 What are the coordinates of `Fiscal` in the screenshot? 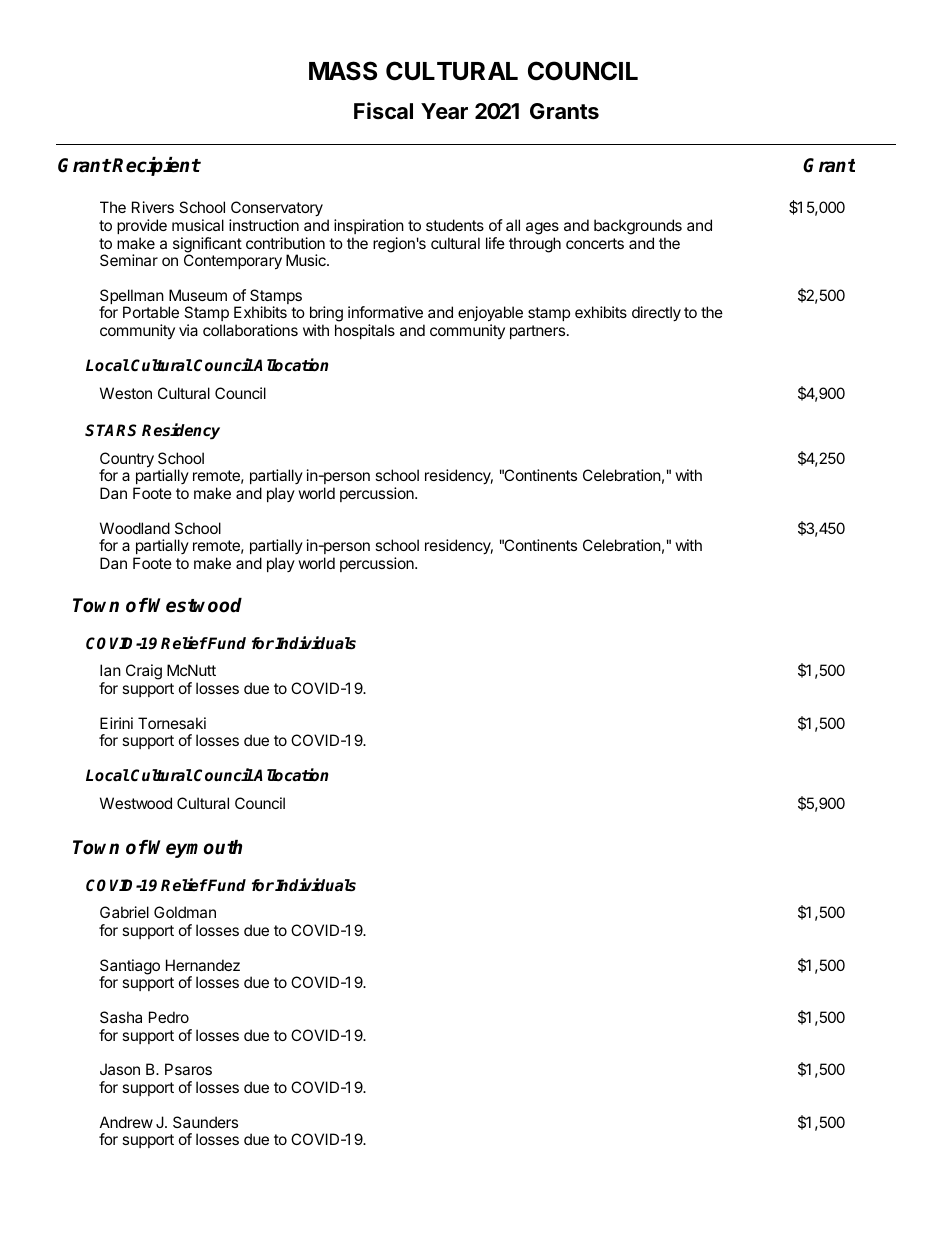 It's located at (383, 110).
